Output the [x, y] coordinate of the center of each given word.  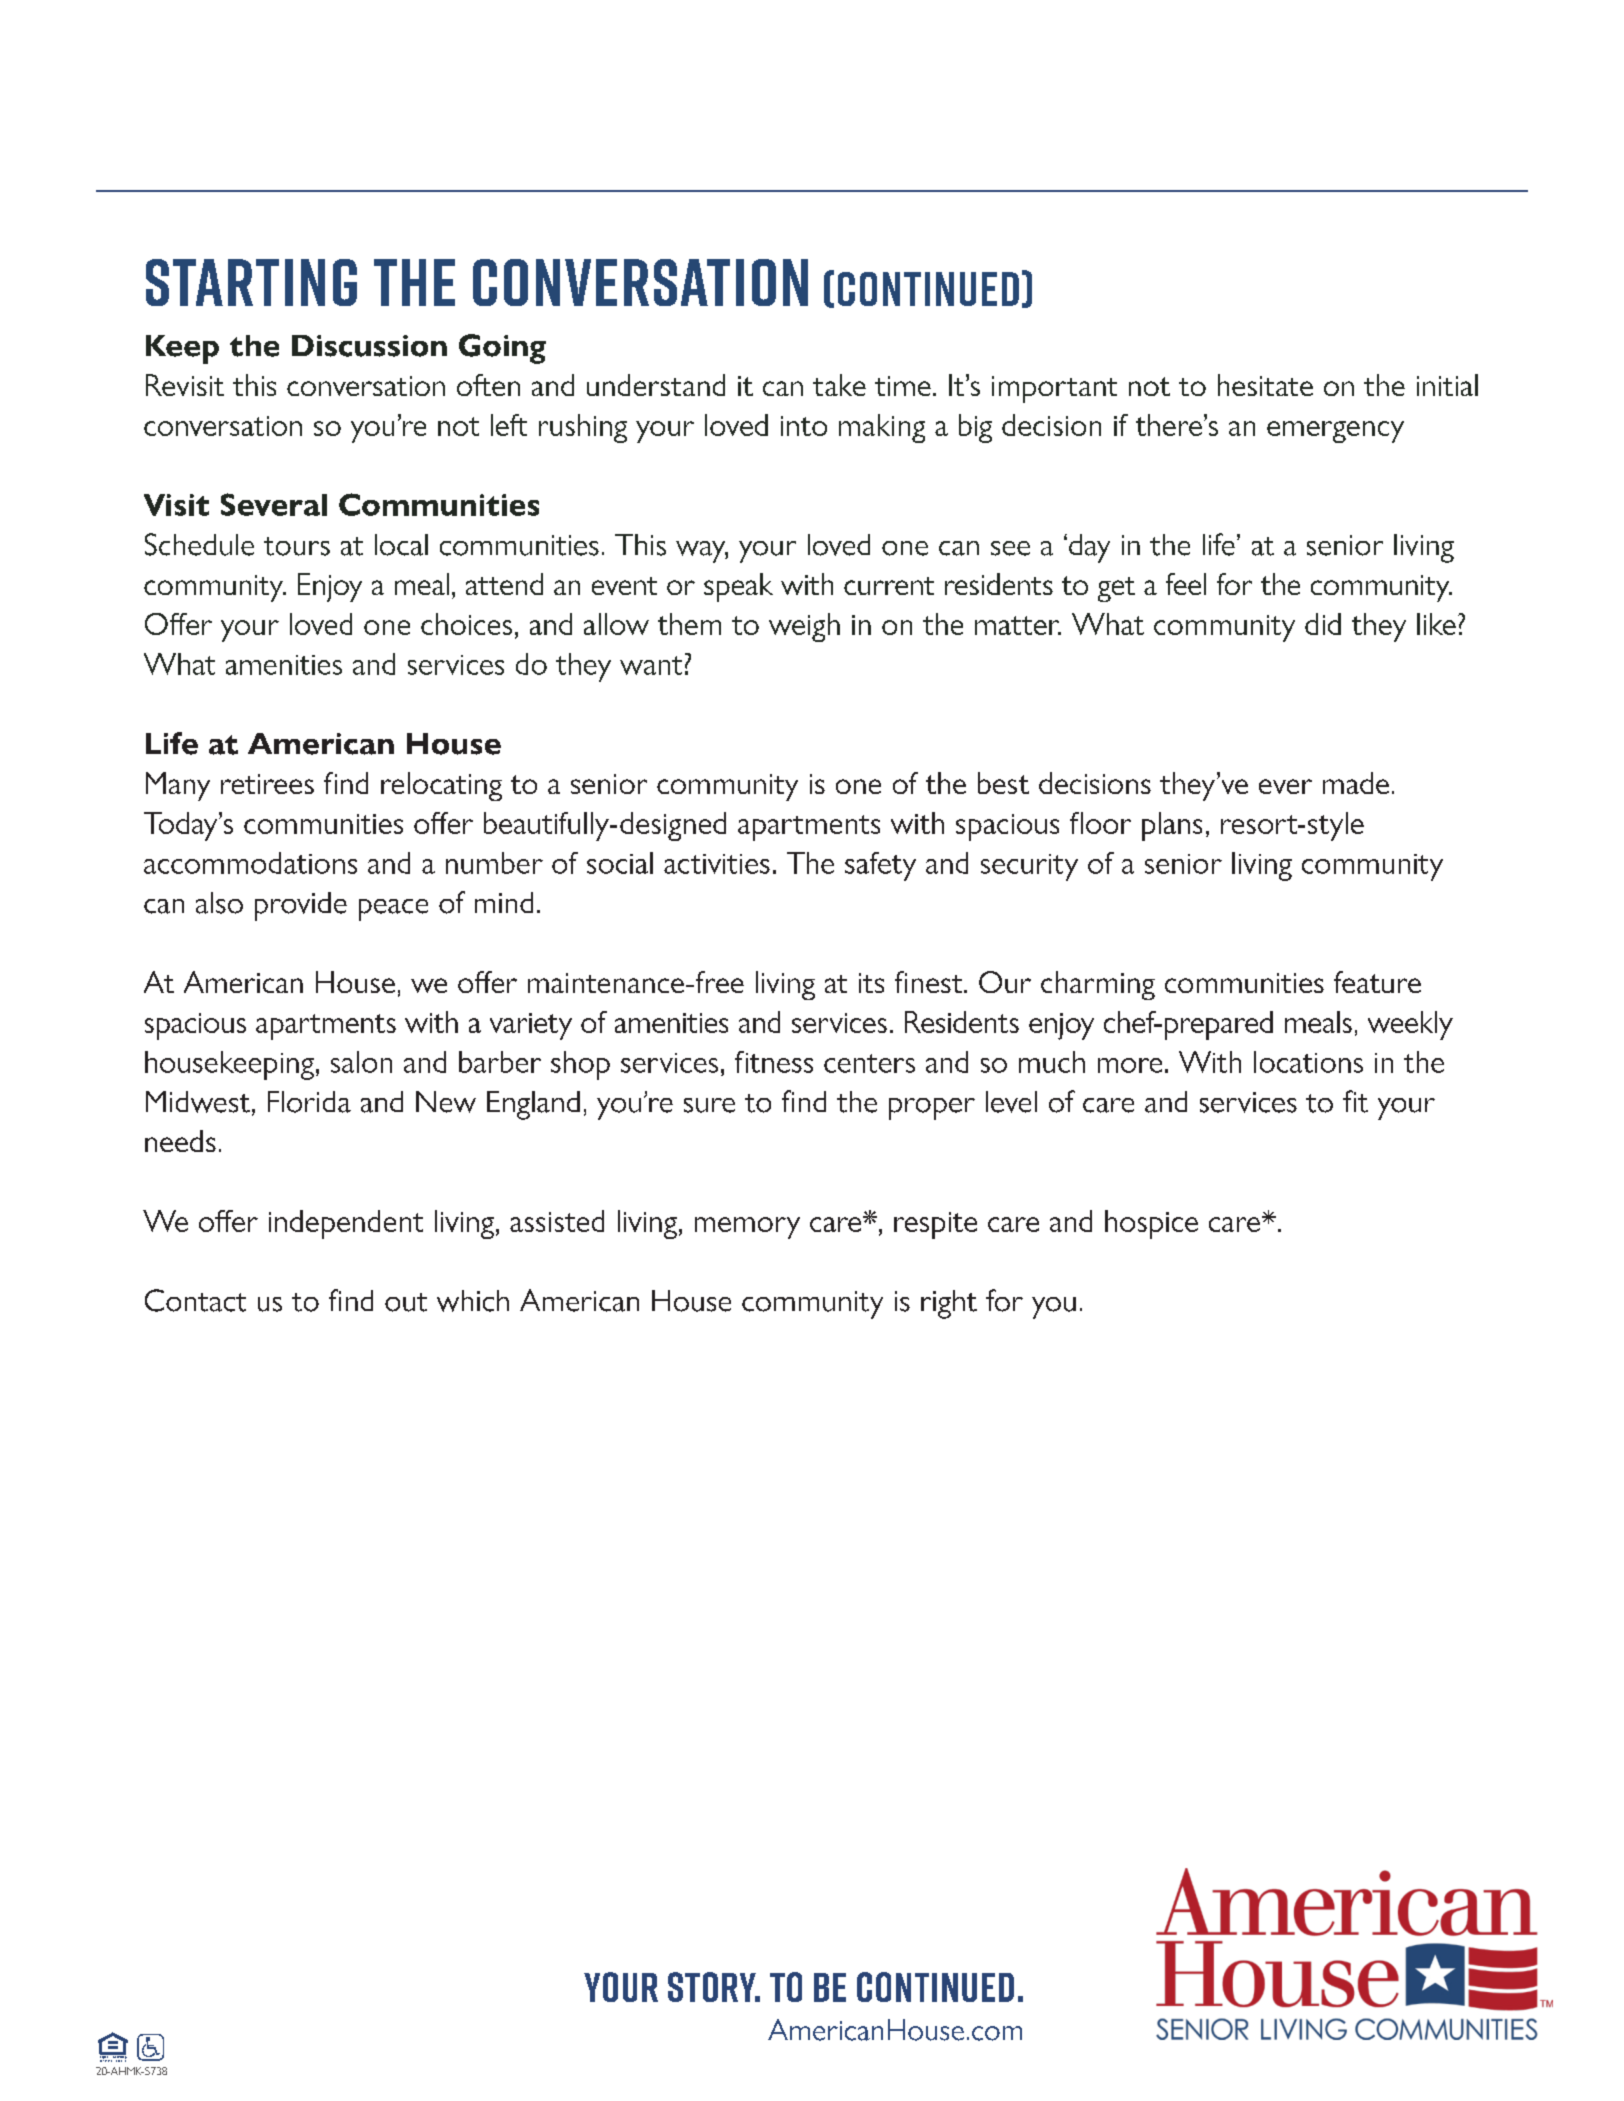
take [839, 385]
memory [747, 1228]
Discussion [369, 346]
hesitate [1265, 385]
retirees [267, 784]
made [1356, 783]
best [1003, 783]
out [406, 1302]
